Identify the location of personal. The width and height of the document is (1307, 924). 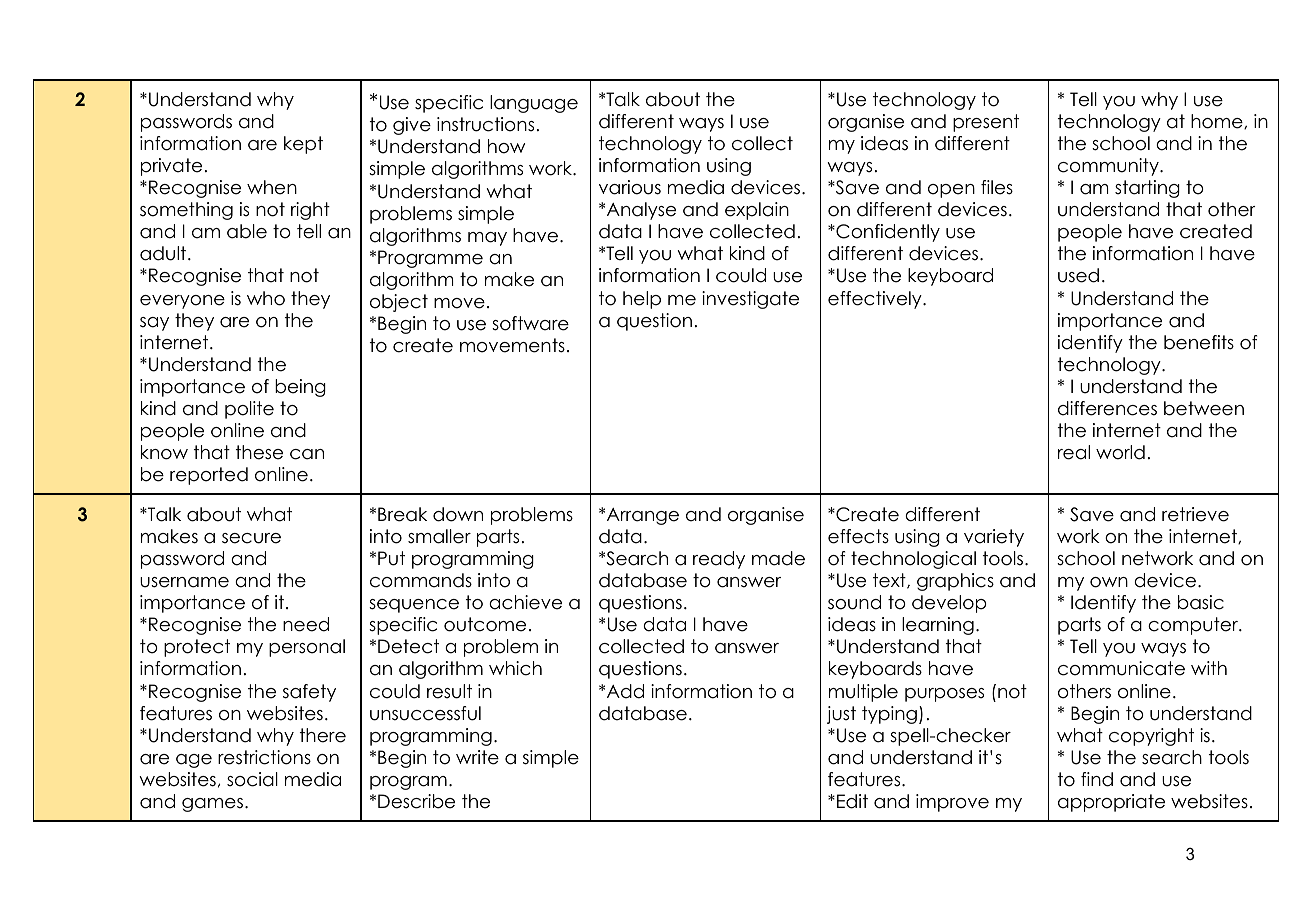
(307, 648).
